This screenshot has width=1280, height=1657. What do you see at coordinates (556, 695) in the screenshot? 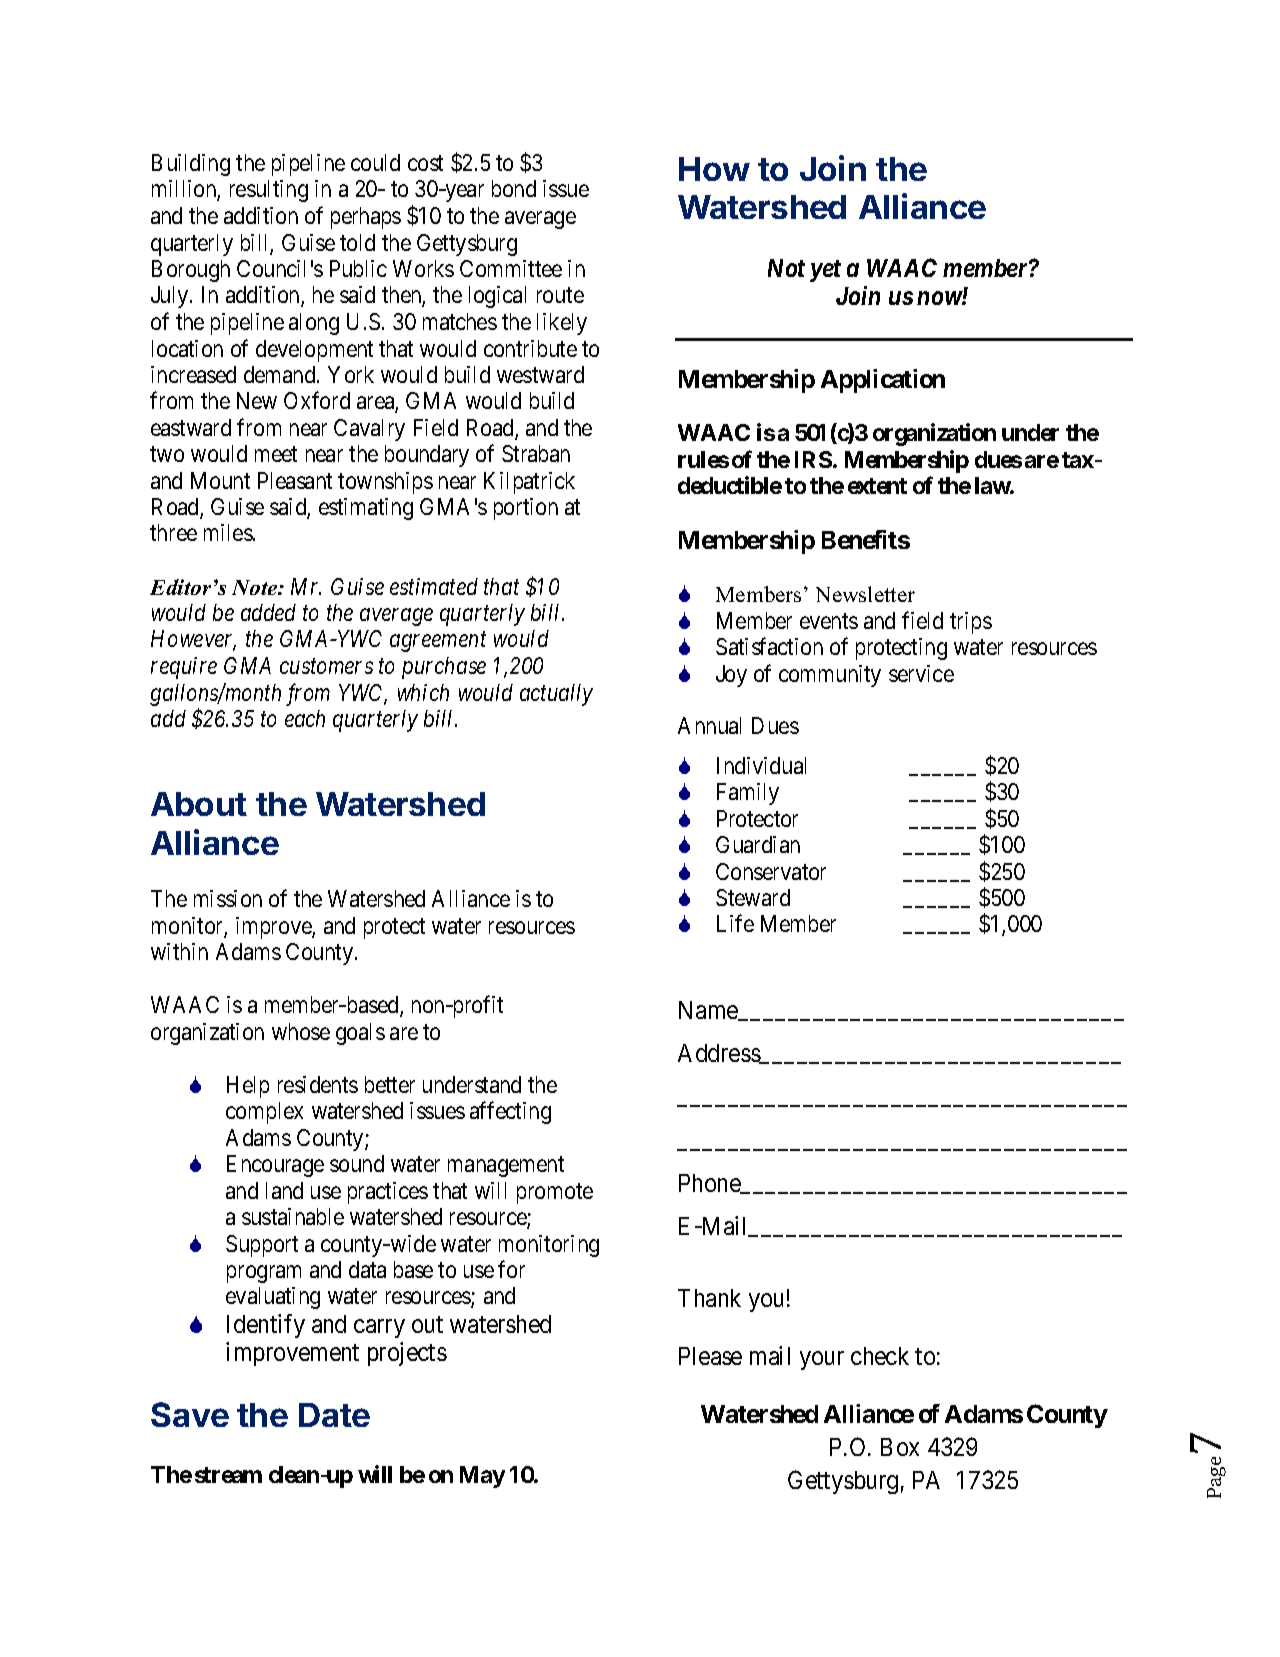
I see `actually` at bounding box center [556, 695].
